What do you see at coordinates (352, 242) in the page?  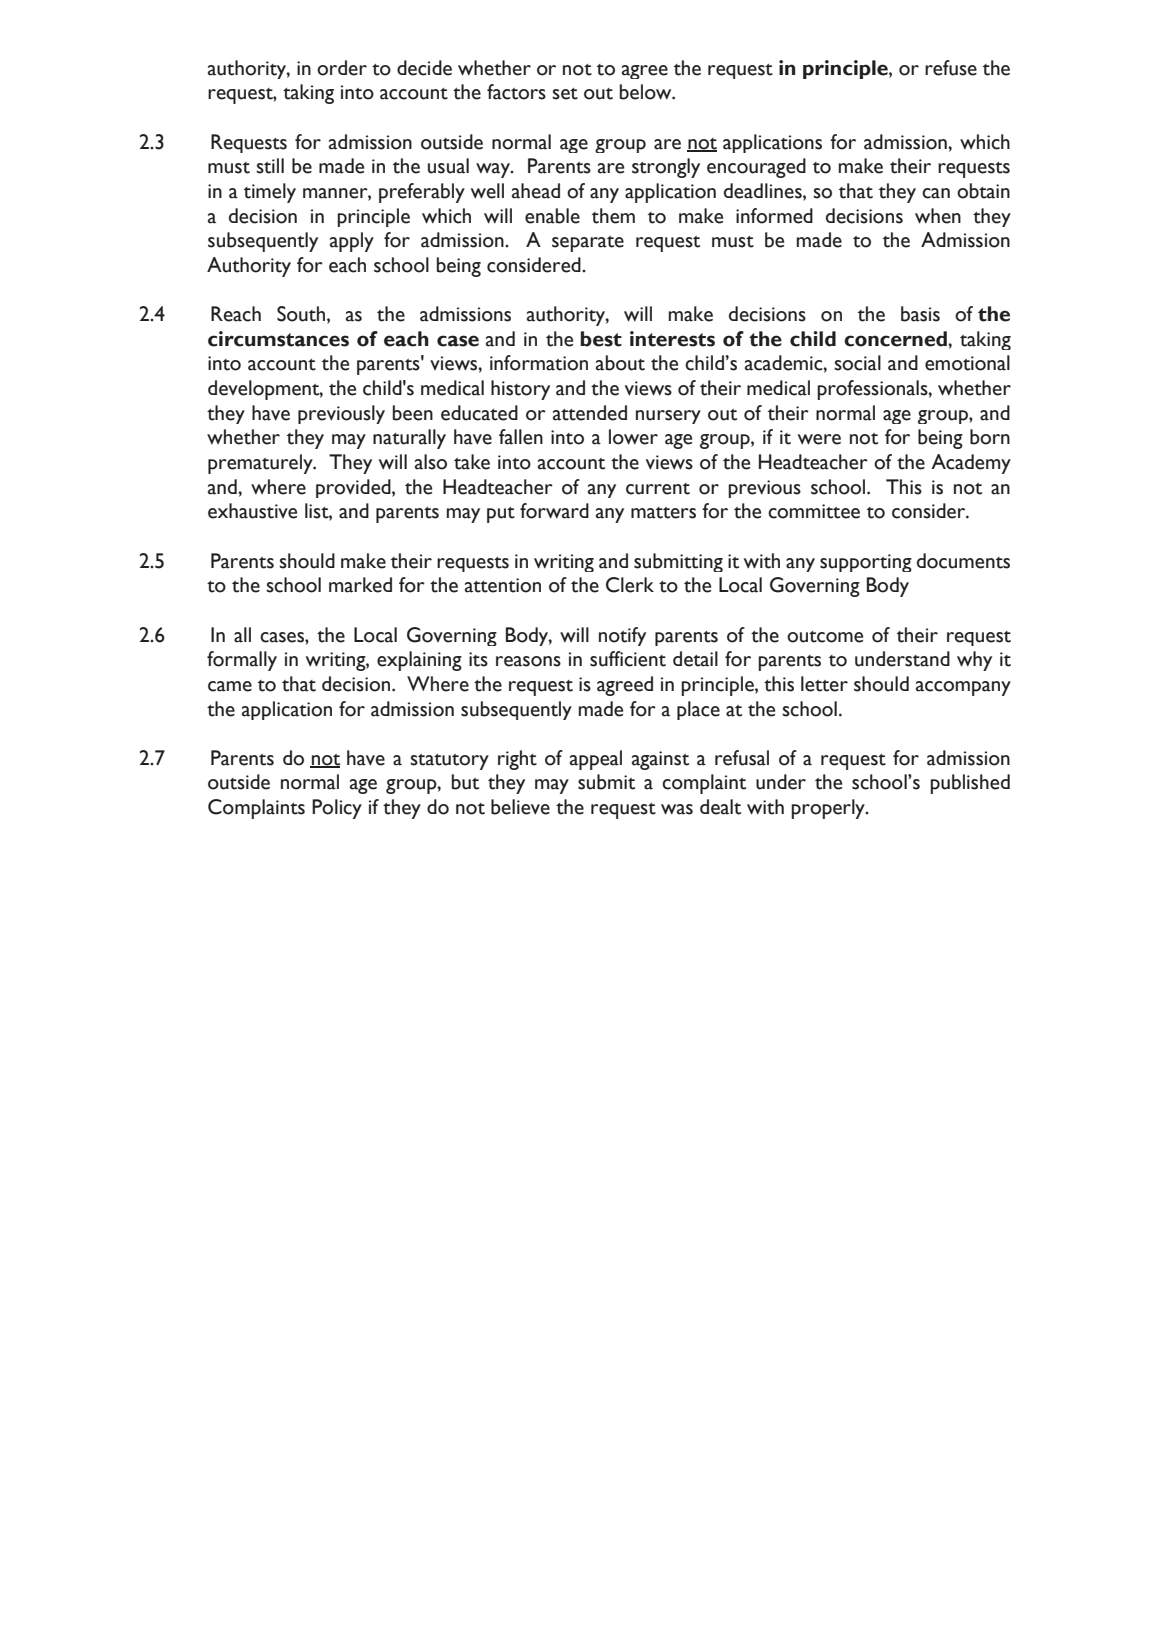 I see `apply` at bounding box center [352, 242].
